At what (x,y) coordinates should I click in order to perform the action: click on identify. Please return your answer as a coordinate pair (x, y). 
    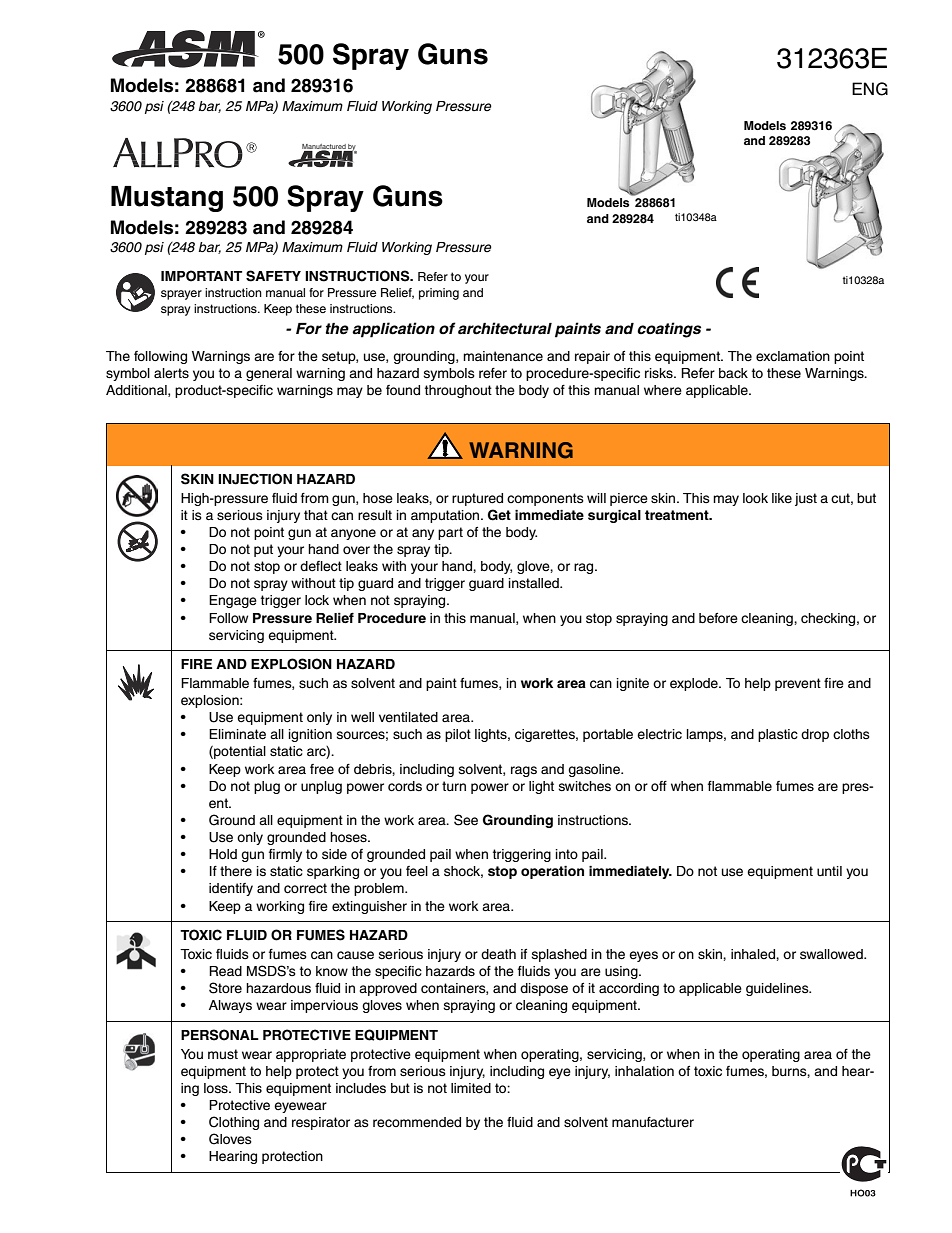
    Looking at the image, I should click on (231, 889).
